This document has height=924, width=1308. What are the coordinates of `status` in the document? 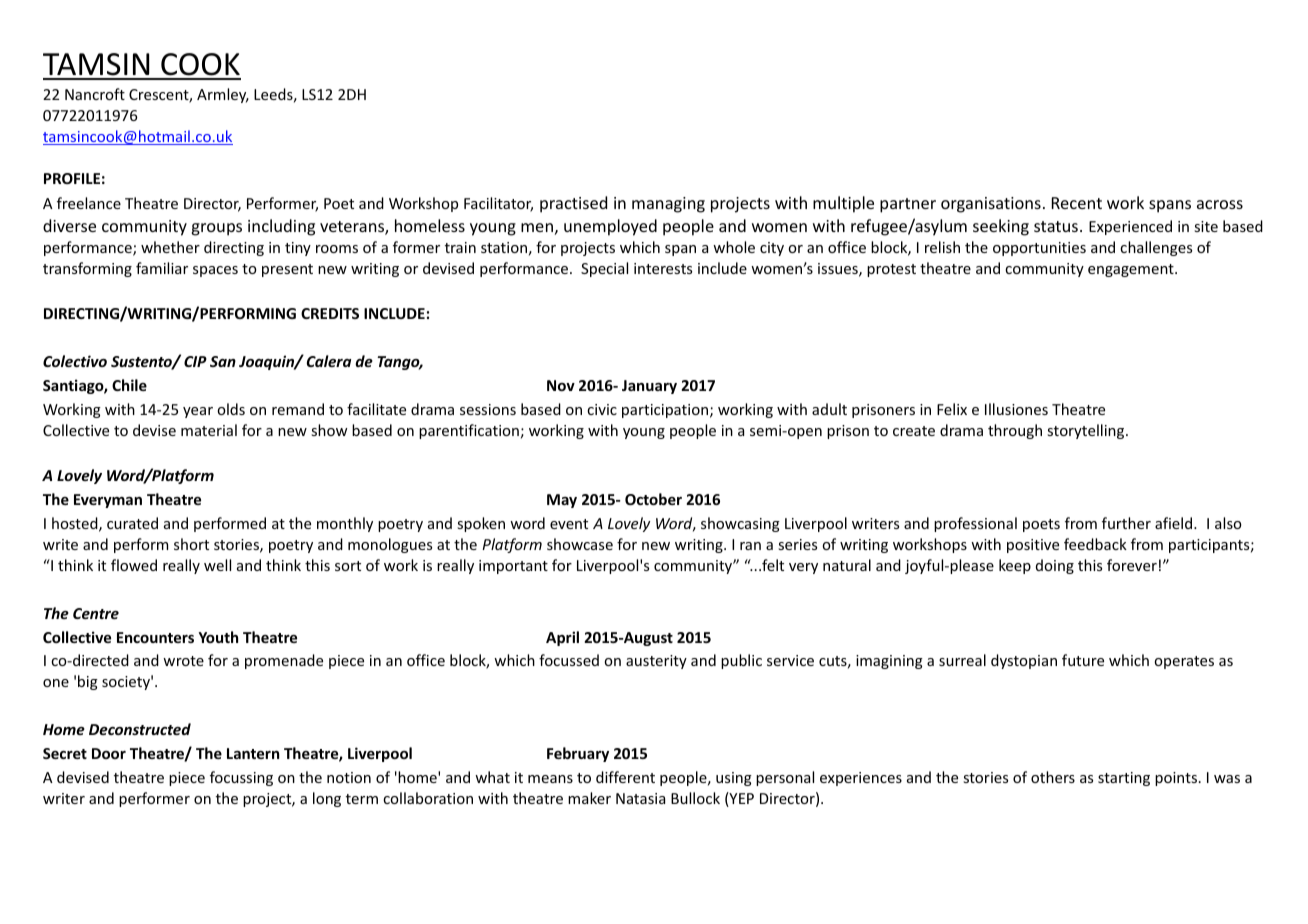 It's located at (1056, 226).
